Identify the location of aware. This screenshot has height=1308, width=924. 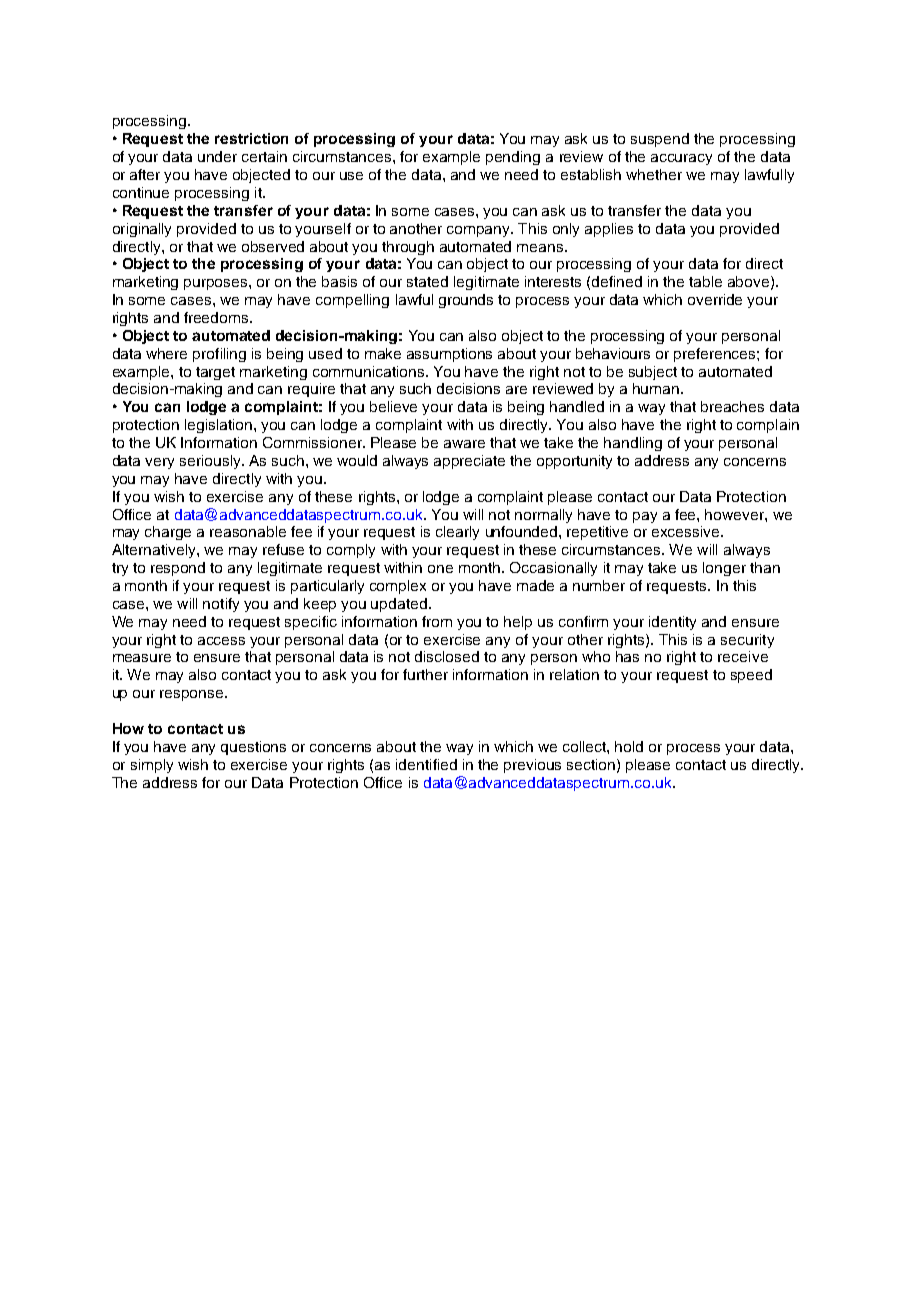
(464, 444).
